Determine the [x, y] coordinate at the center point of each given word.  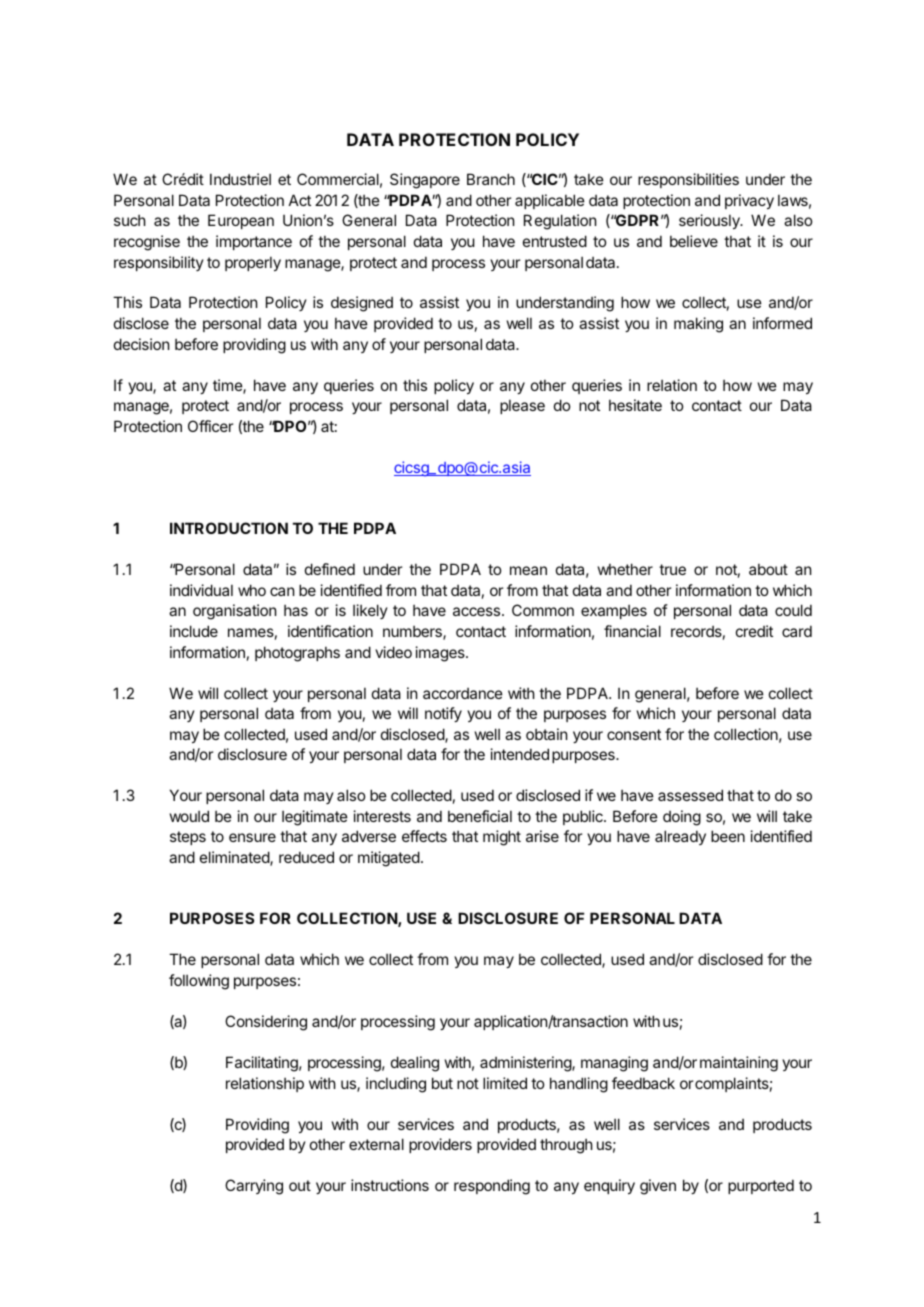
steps [188, 838]
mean [528, 570]
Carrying [254, 1187]
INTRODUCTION [229, 528]
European [241, 221]
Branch [491, 179]
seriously [710, 221]
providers [440, 1145]
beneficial [480, 816]
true [672, 569]
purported [761, 1186]
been [728, 836]
